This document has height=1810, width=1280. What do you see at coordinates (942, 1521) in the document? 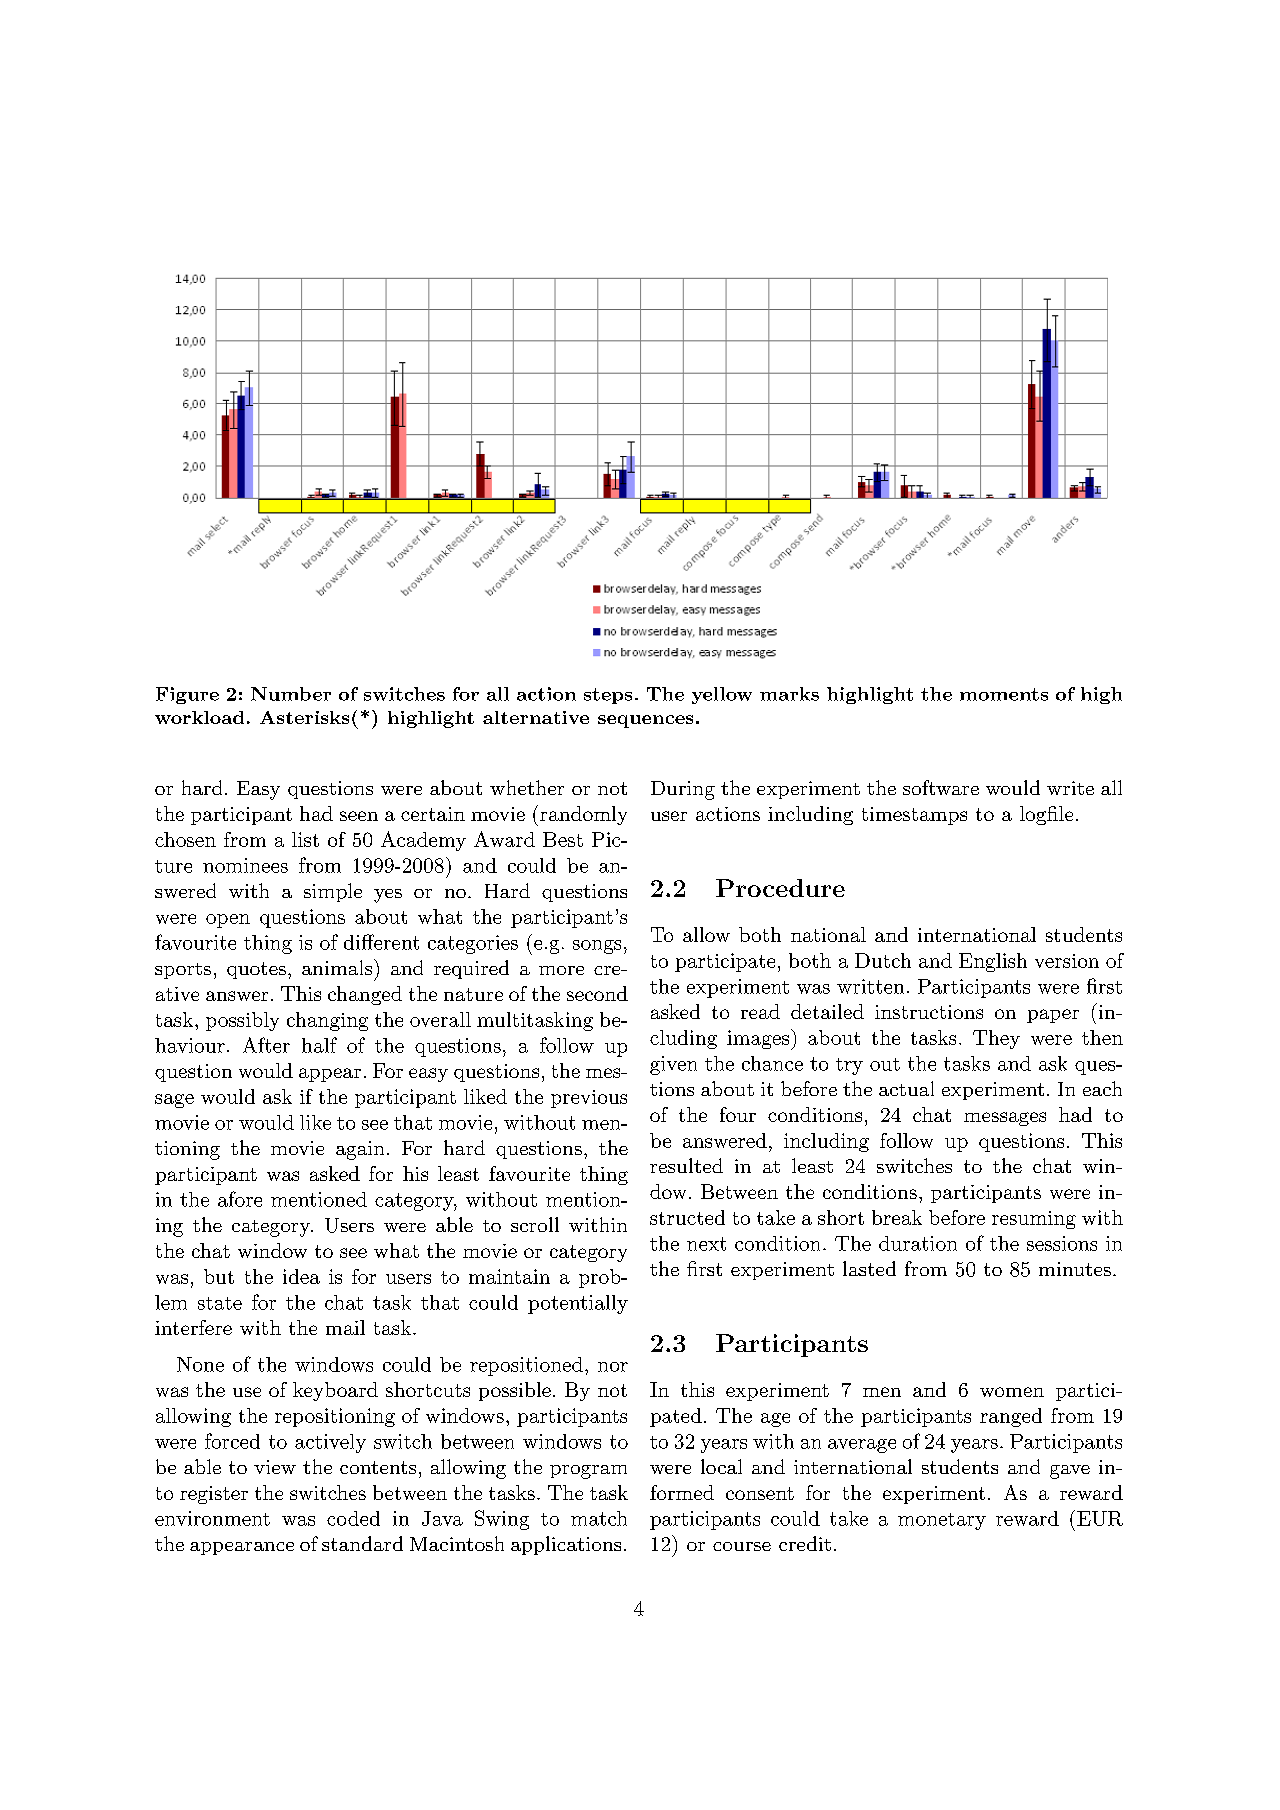
I see `monetary` at bounding box center [942, 1521].
